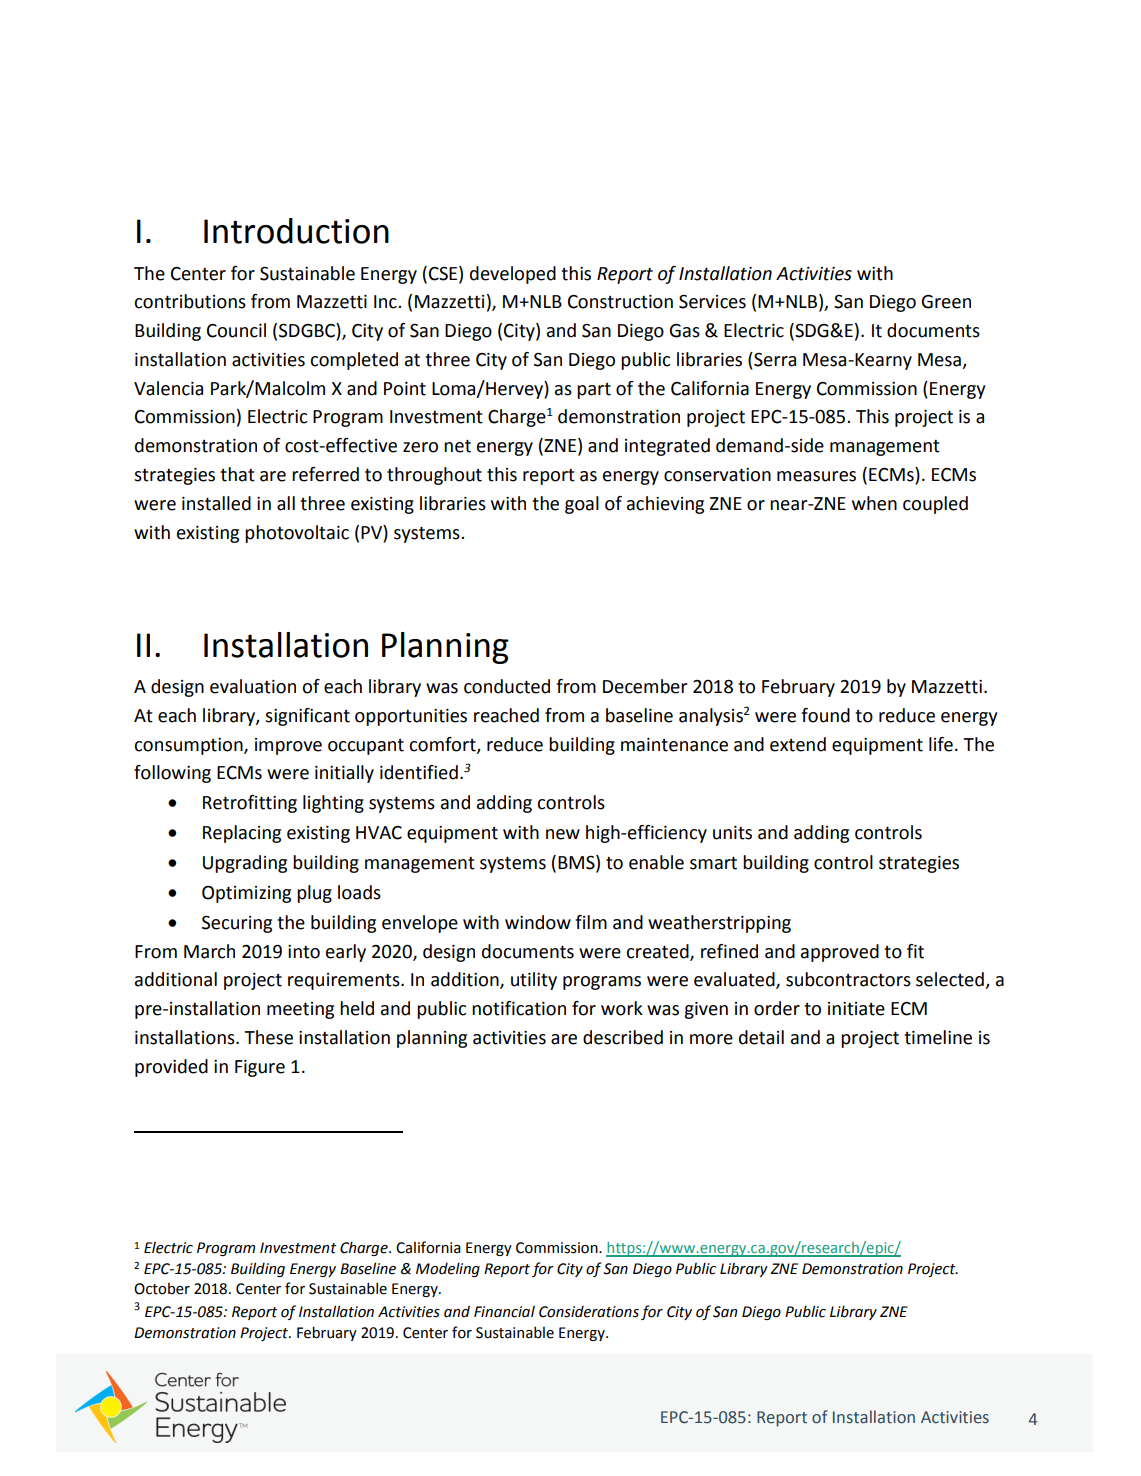 The image size is (1141, 1476). I want to click on initiate, so click(856, 1009).
